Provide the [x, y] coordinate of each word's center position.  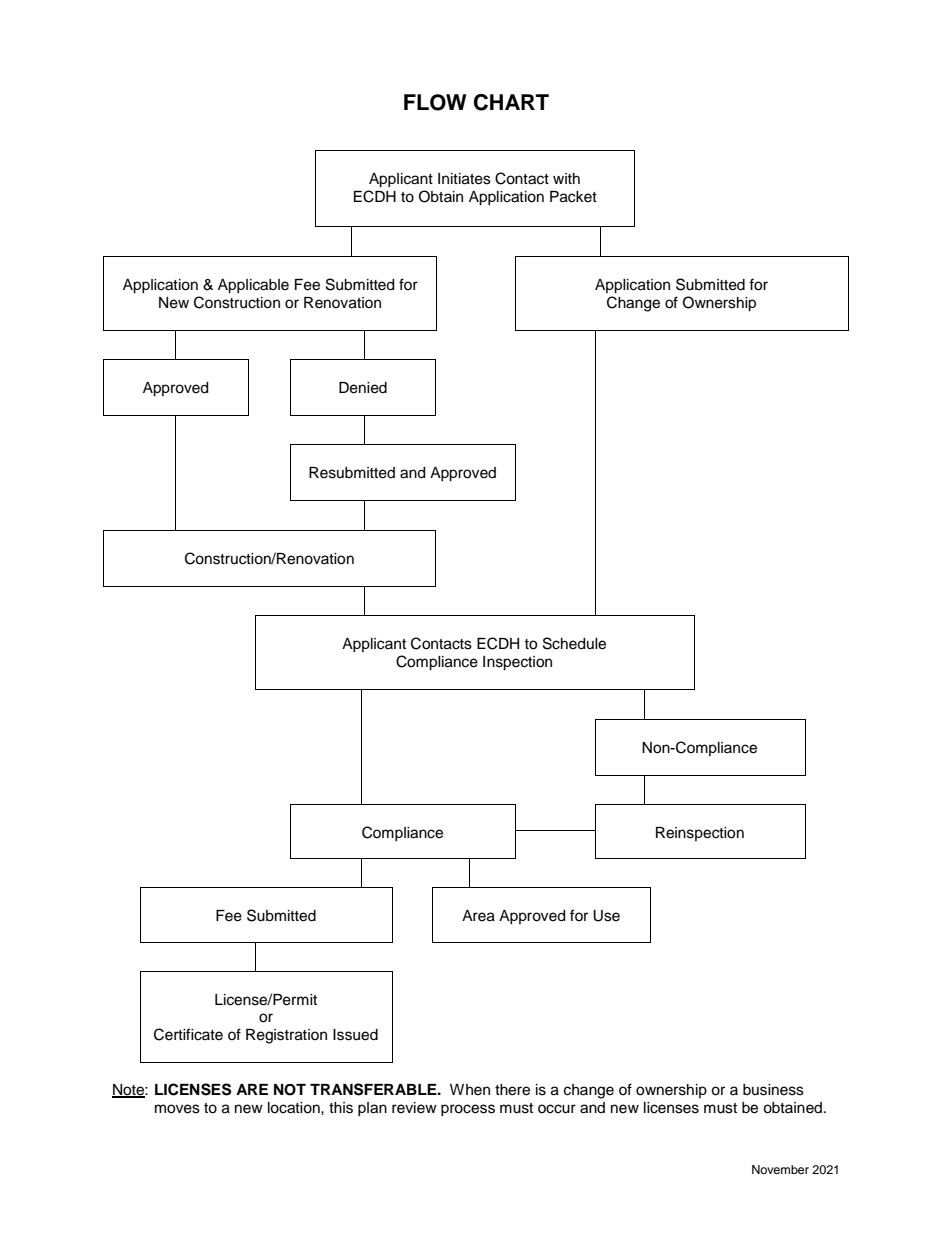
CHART [511, 102]
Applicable [253, 286]
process [468, 1110]
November [780, 1169]
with [566, 178]
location [295, 1108]
